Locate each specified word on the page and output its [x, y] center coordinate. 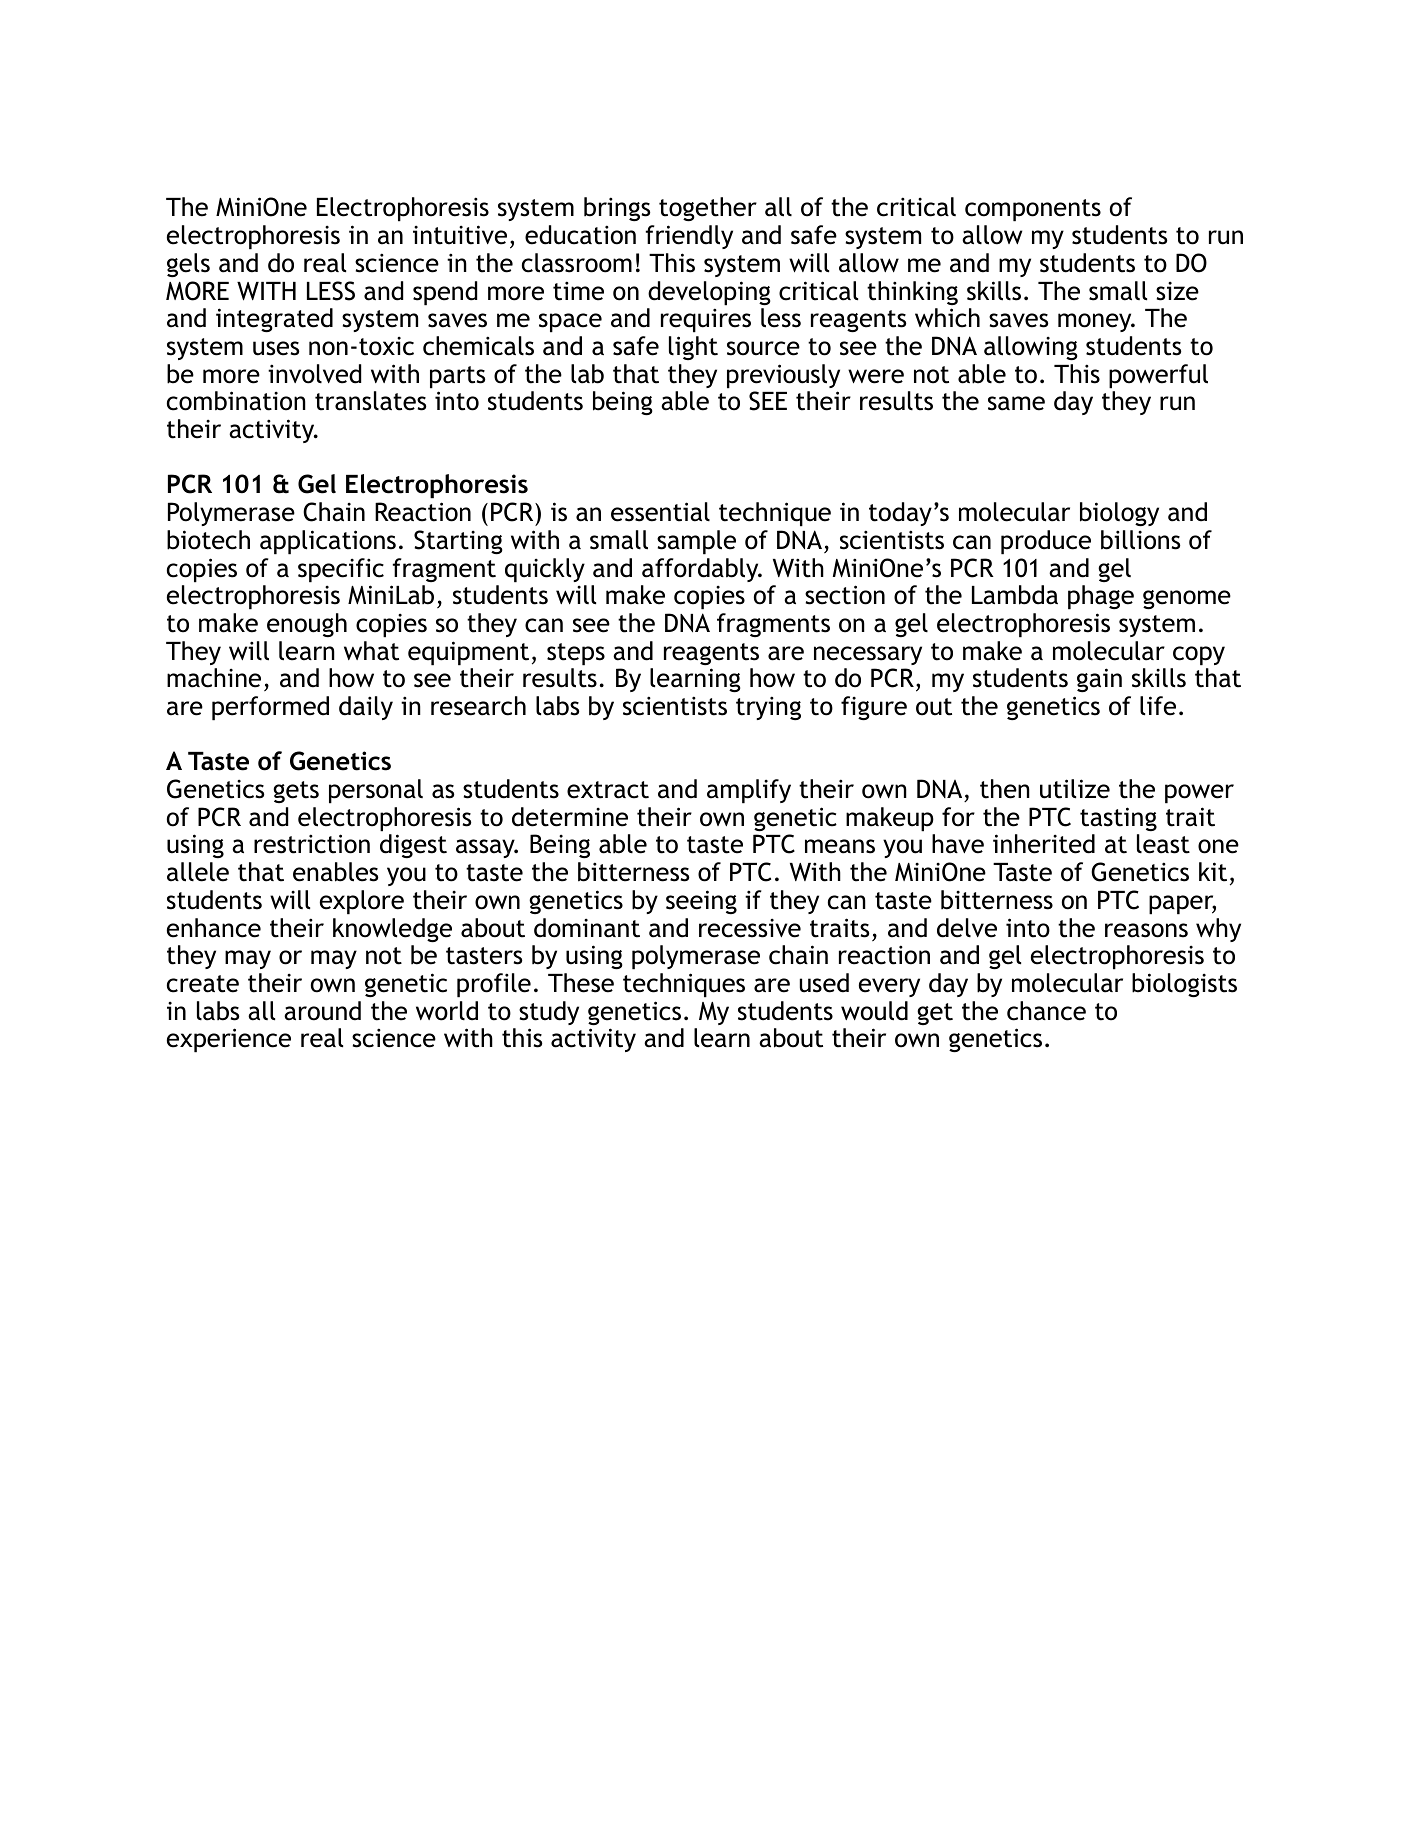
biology [1119, 514]
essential [660, 512]
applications [328, 542]
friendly [689, 237]
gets [296, 792]
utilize [1075, 789]
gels [188, 265]
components [1033, 210]
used [824, 983]
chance [1046, 1011]
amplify [749, 791]
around [322, 1011]
